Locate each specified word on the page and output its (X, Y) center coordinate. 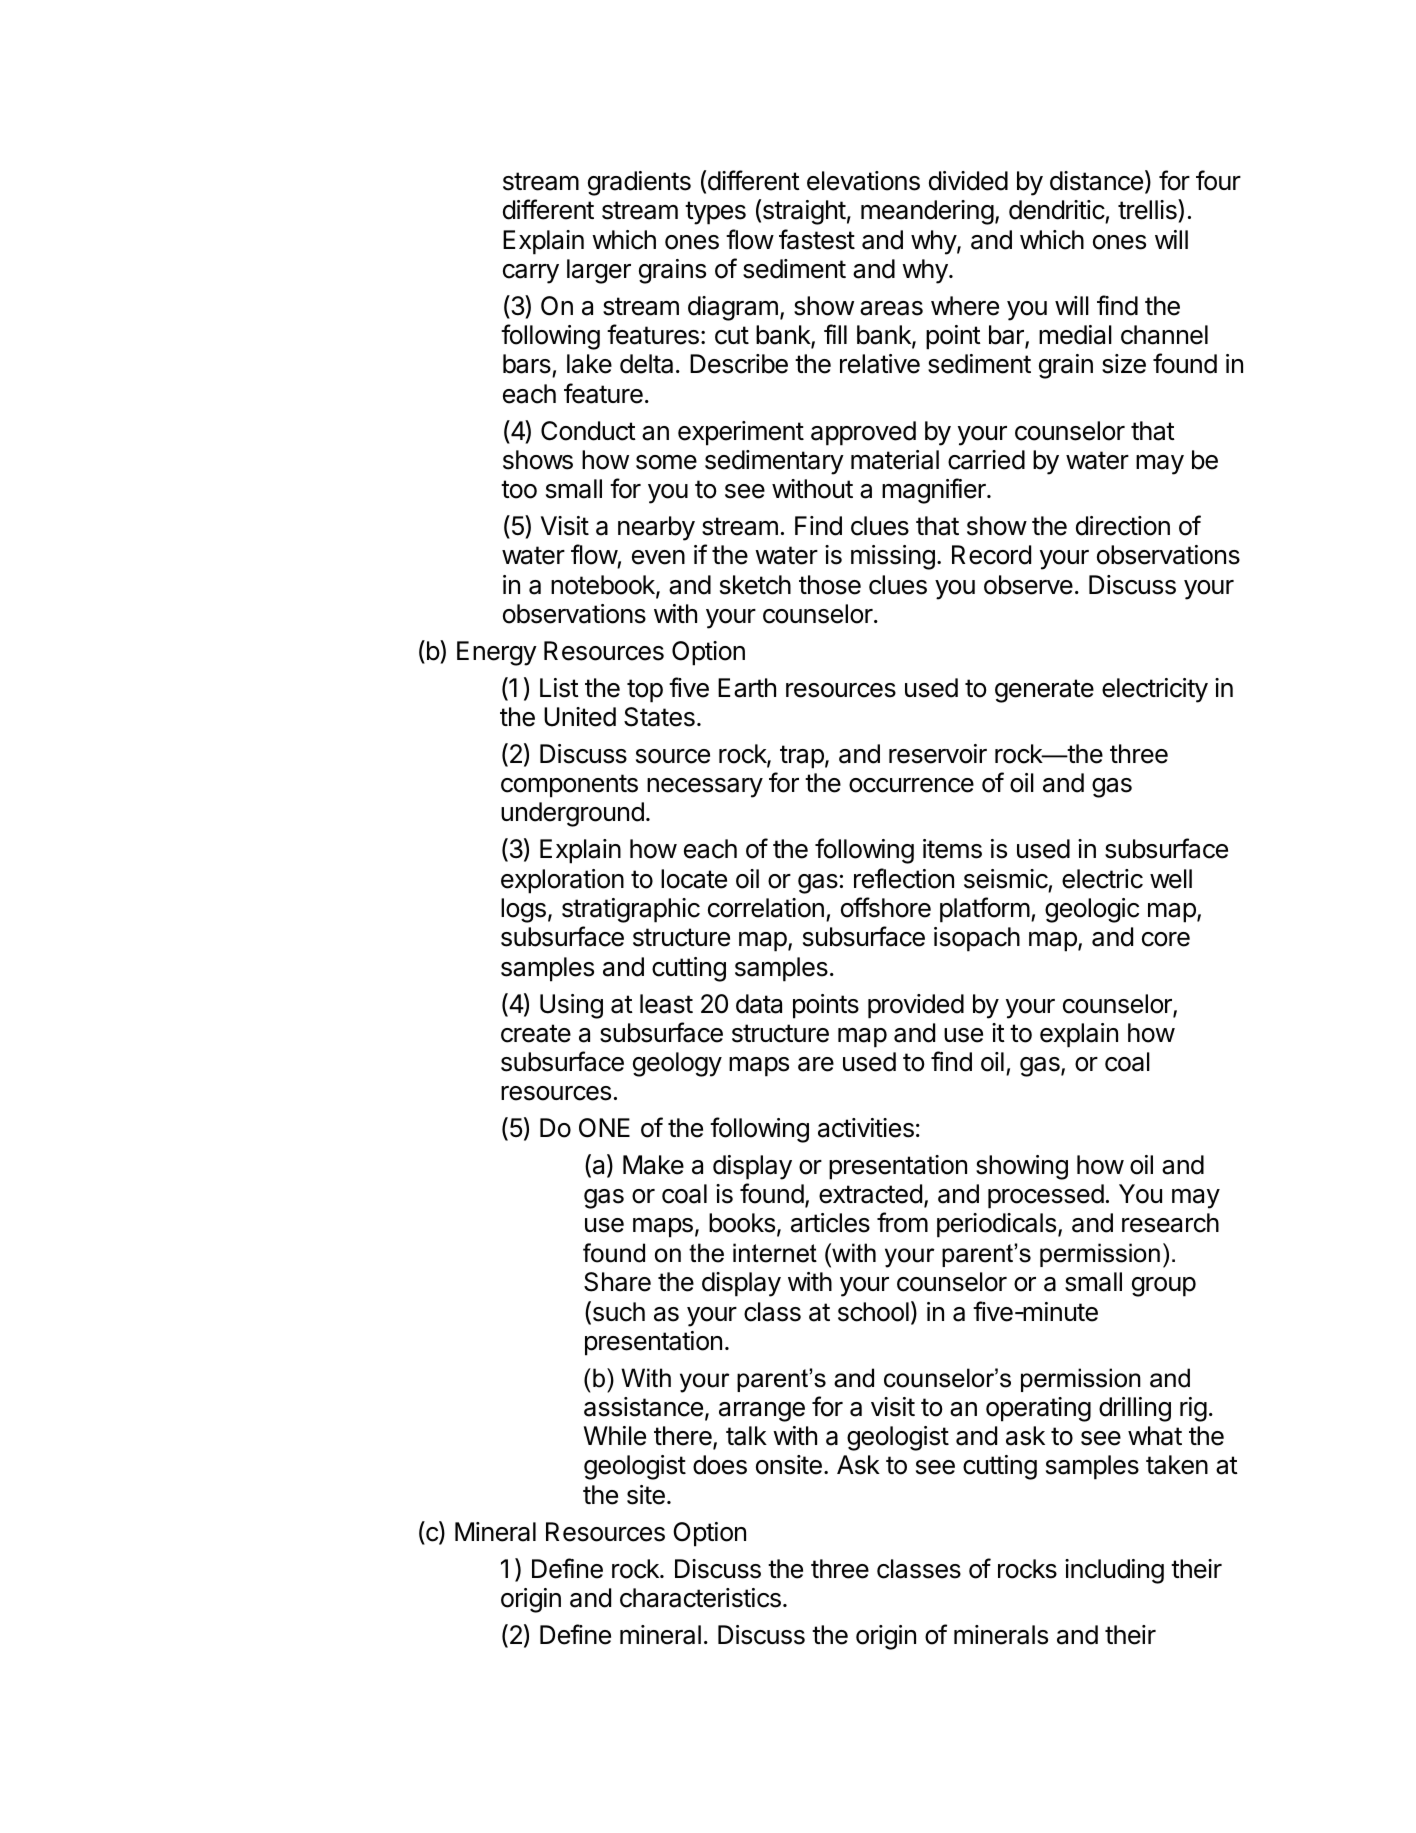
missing (893, 557)
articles (830, 1223)
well (1171, 879)
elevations (863, 181)
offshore (886, 907)
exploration (562, 881)
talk (746, 1436)
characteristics (700, 1598)
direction (1123, 526)
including (1114, 1571)
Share (617, 1282)
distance (1096, 181)
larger (599, 271)
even (658, 557)
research (1170, 1223)
